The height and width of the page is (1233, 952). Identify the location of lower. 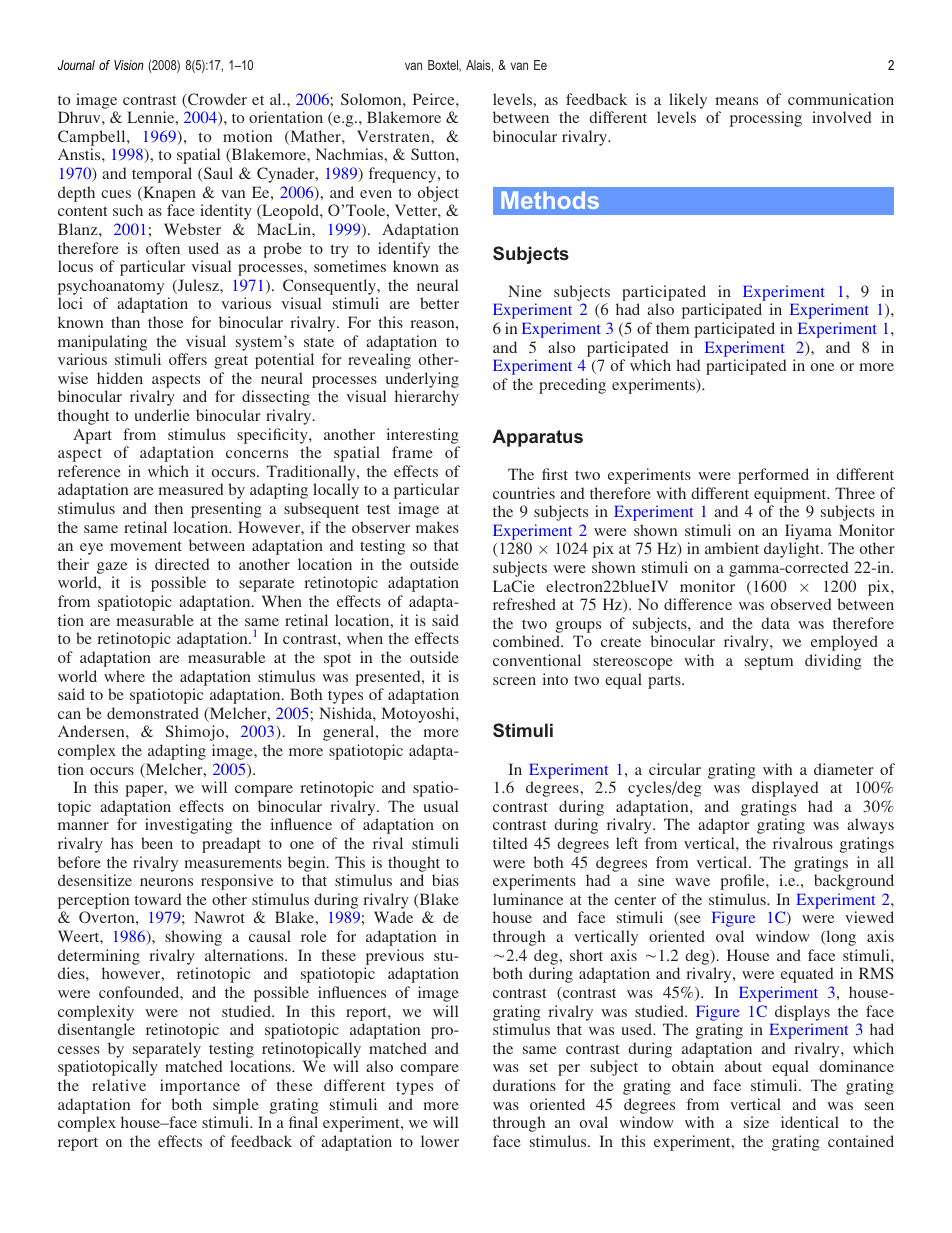
(440, 1141).
